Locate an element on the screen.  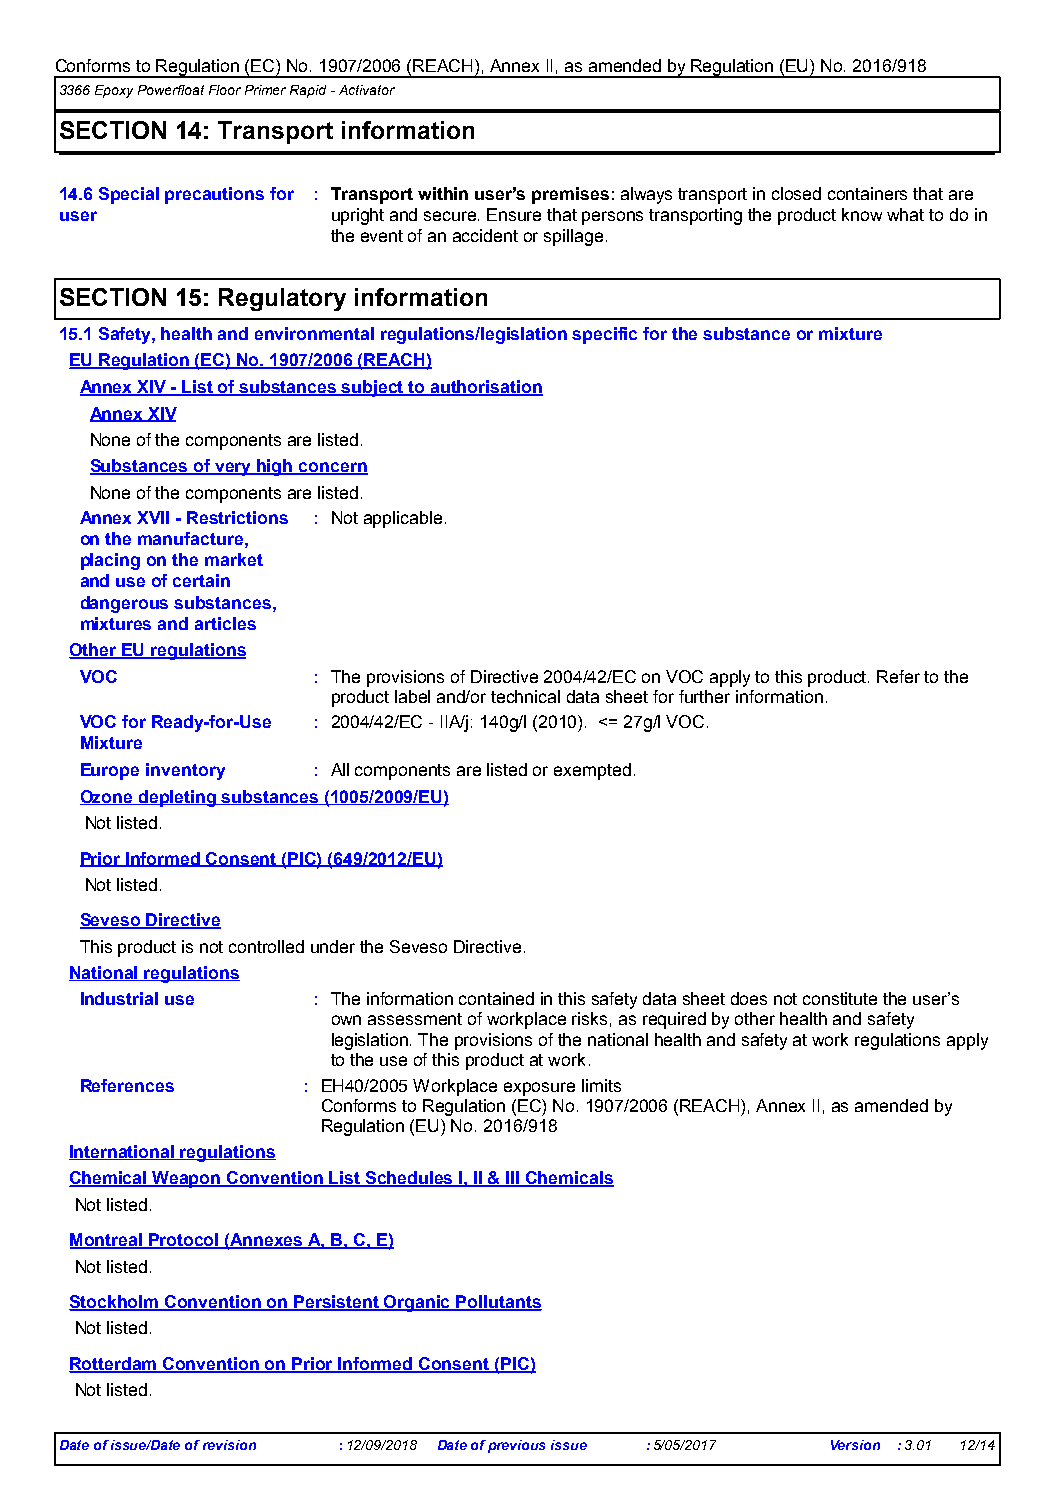
exempted is located at coordinates (592, 771).
